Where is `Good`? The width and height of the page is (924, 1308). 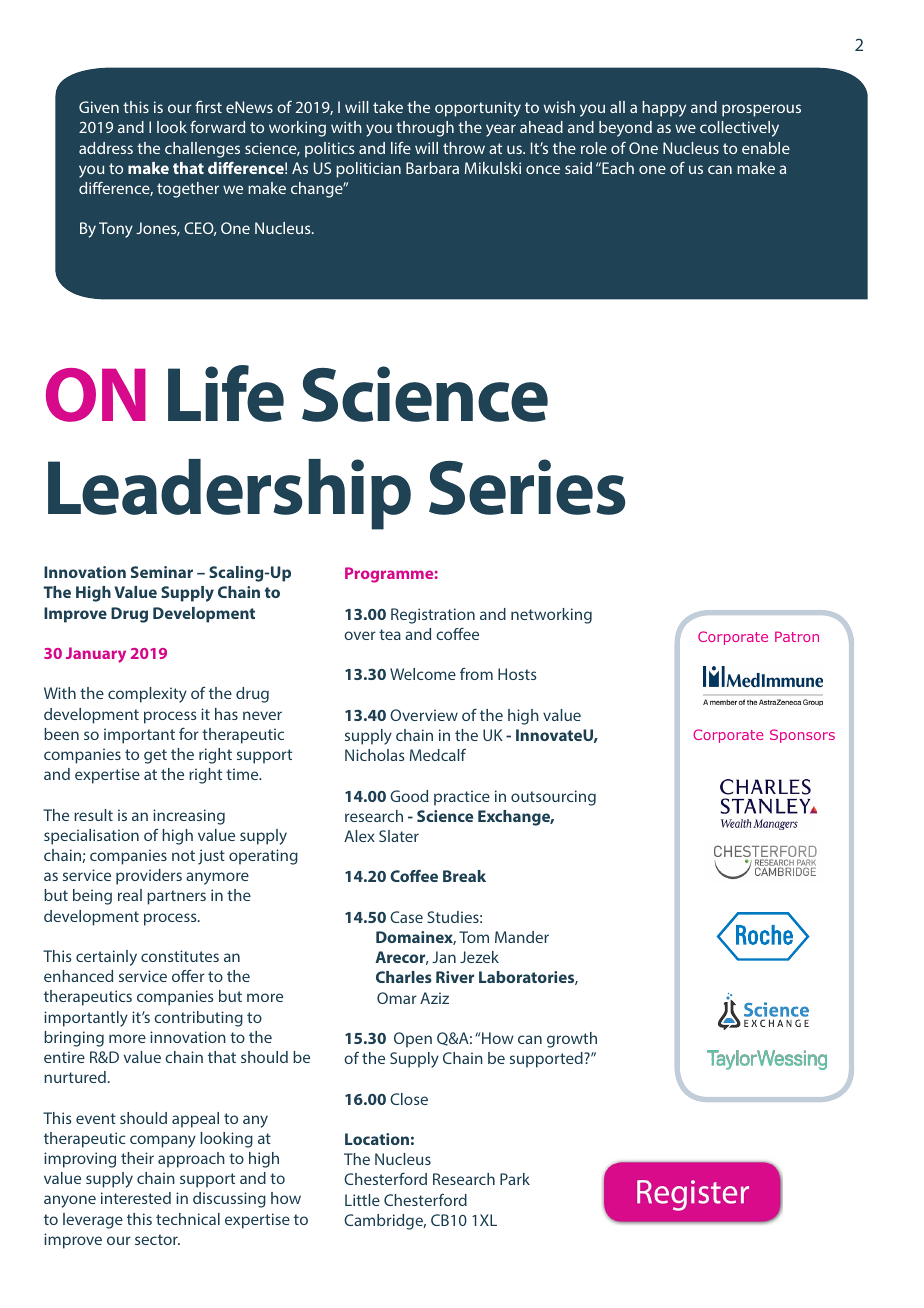
Good is located at coordinates (409, 796).
